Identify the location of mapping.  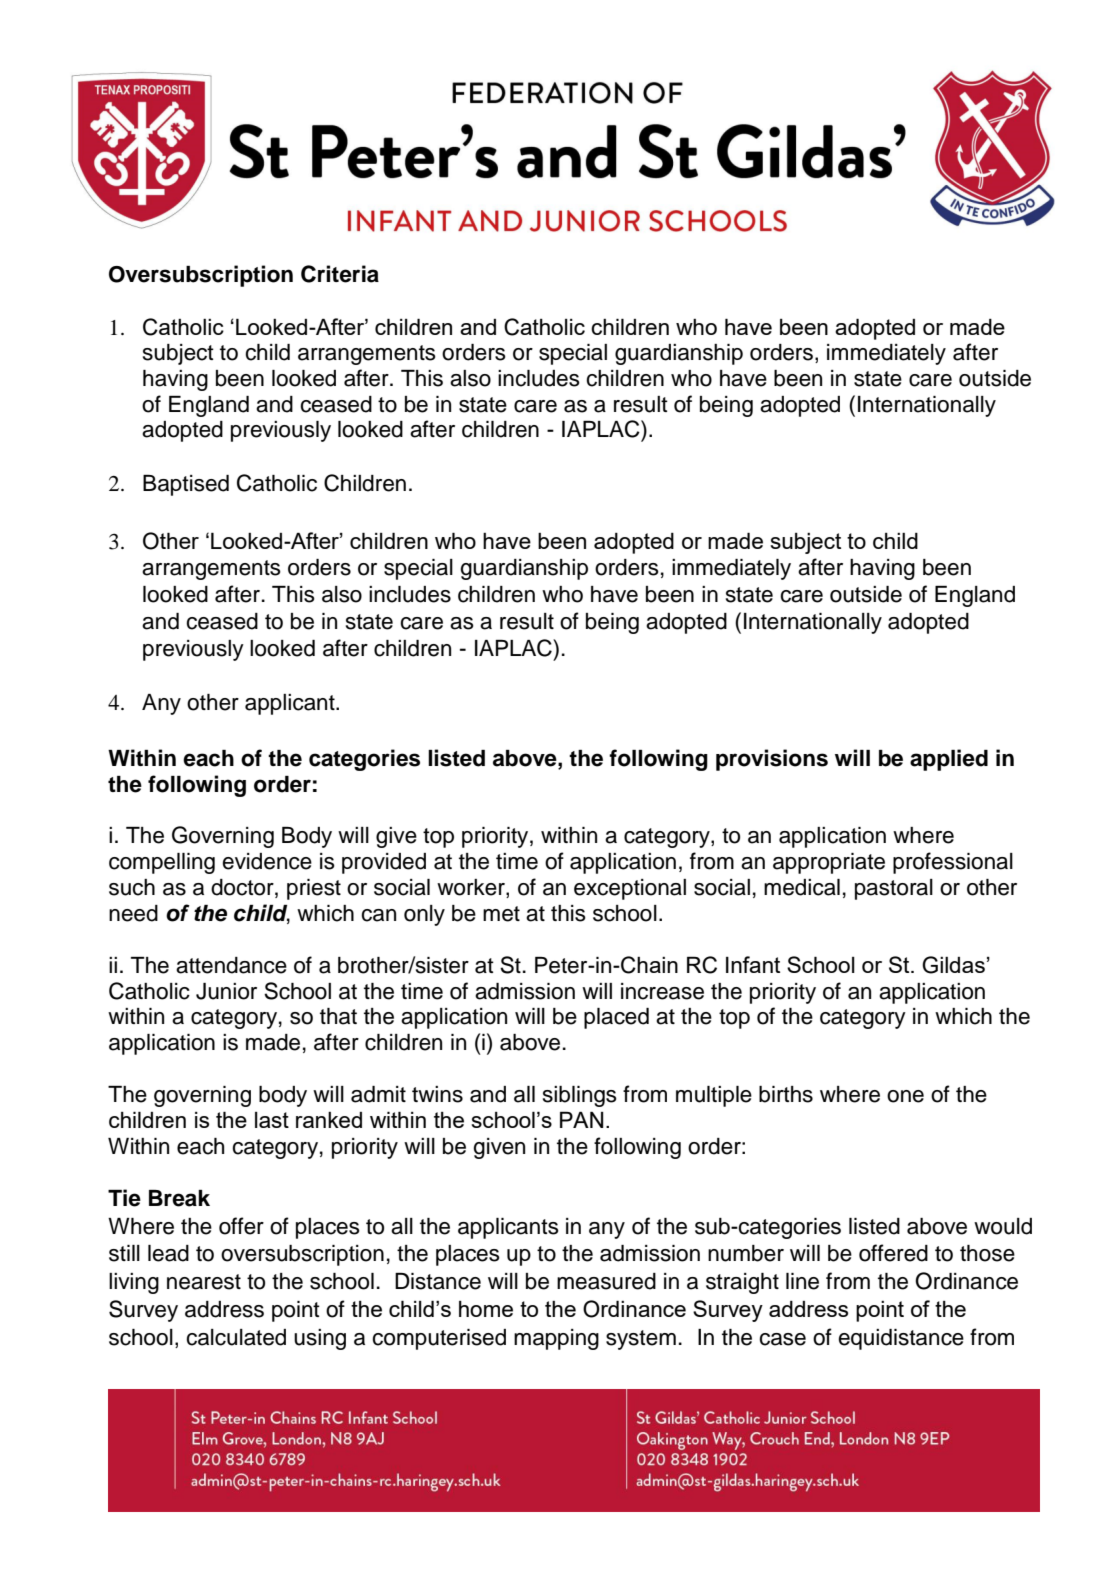
(556, 1339).
